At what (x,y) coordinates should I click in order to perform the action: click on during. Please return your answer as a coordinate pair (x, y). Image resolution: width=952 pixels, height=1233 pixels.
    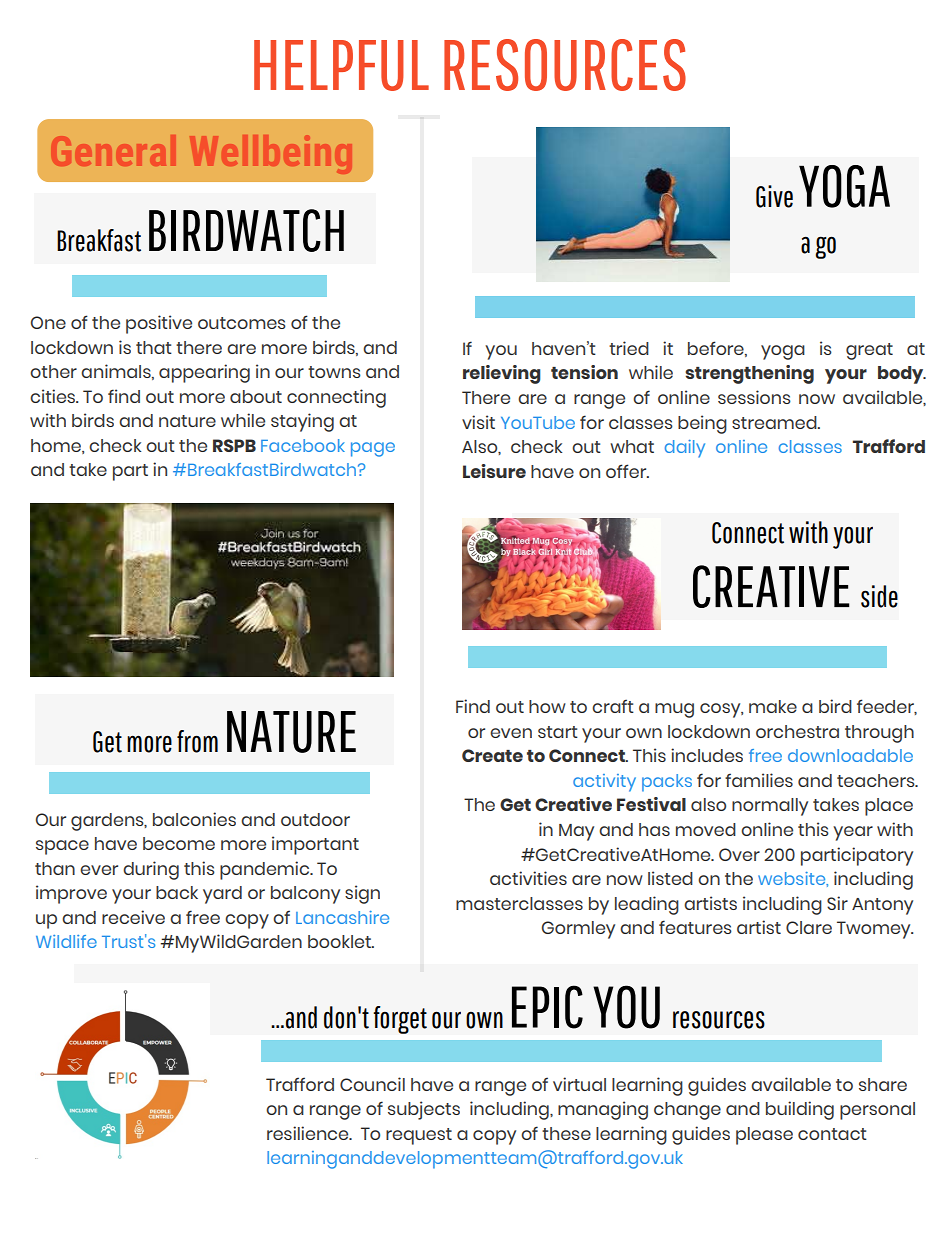
    Looking at the image, I should click on (151, 870).
